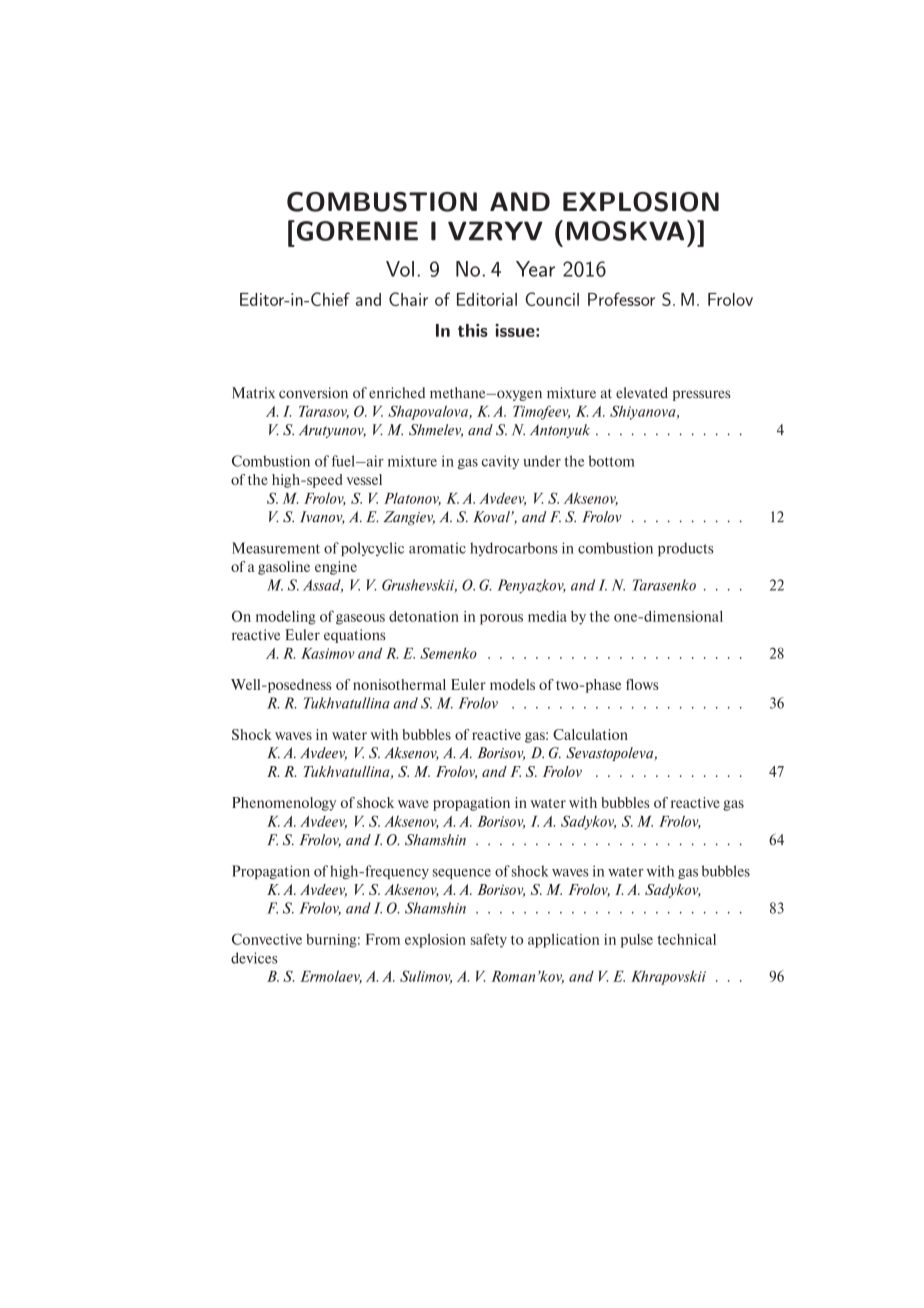 The image size is (924, 1308). I want to click on equations, so click(355, 636).
